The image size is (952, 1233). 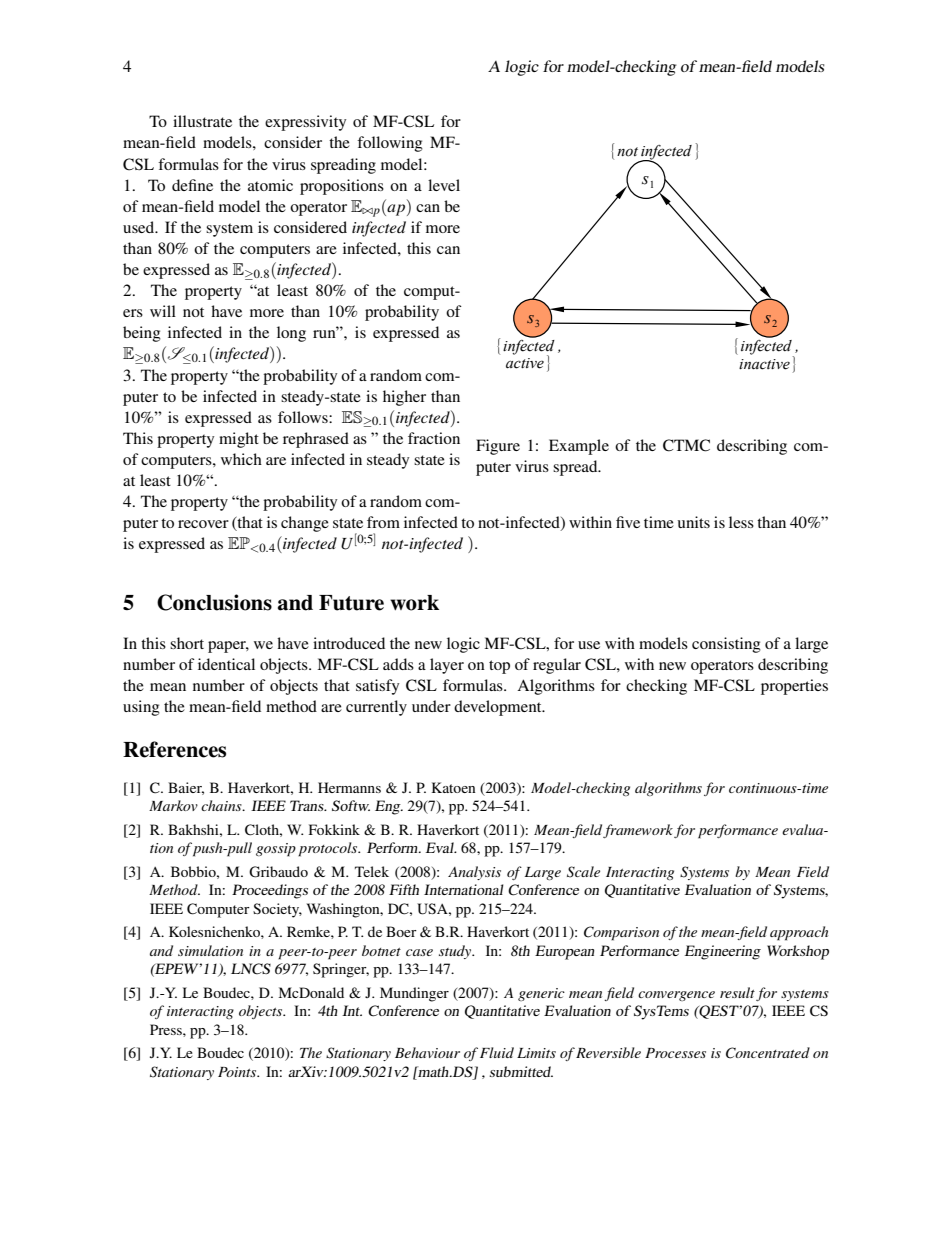 What do you see at coordinates (741, 522) in the document?
I see `less` at bounding box center [741, 522].
